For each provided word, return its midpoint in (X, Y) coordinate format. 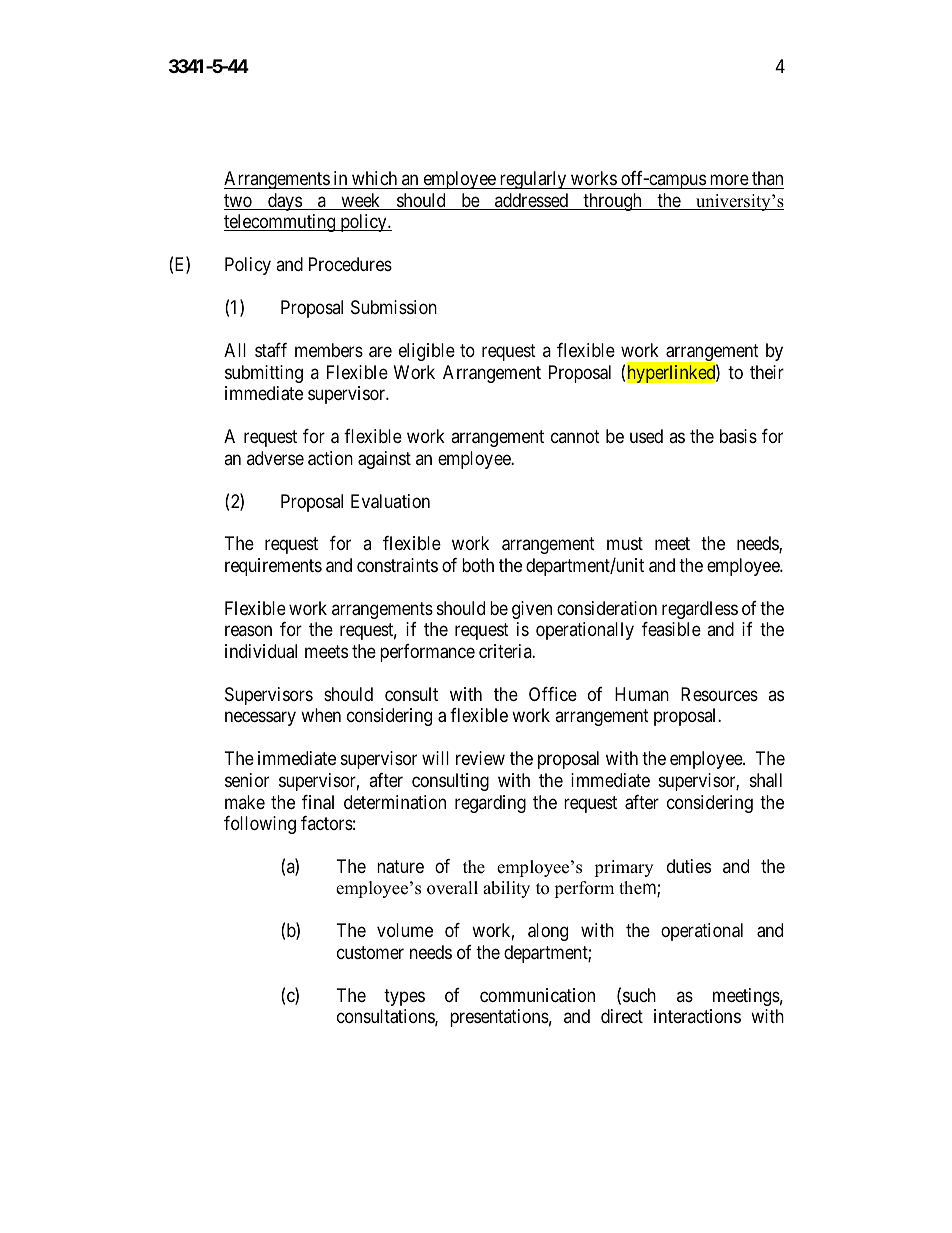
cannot (575, 436)
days (284, 202)
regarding (490, 804)
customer (370, 952)
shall (766, 780)
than (767, 178)
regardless (700, 610)
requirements (273, 567)
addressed (531, 201)
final (318, 802)
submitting (264, 374)
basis (738, 436)
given (532, 610)
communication (537, 995)
